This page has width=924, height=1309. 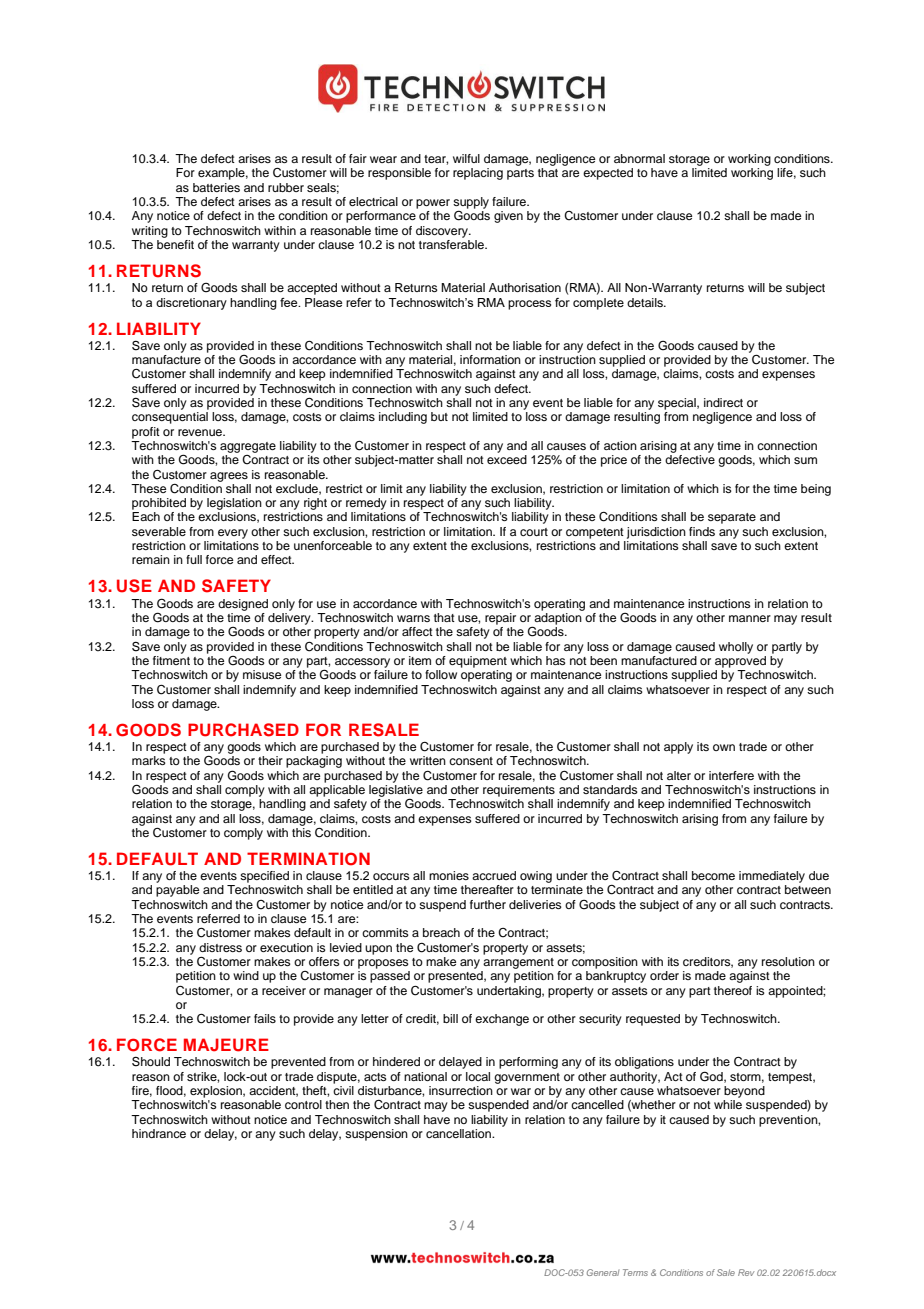 I want to click on consent, so click(x=471, y=761).
